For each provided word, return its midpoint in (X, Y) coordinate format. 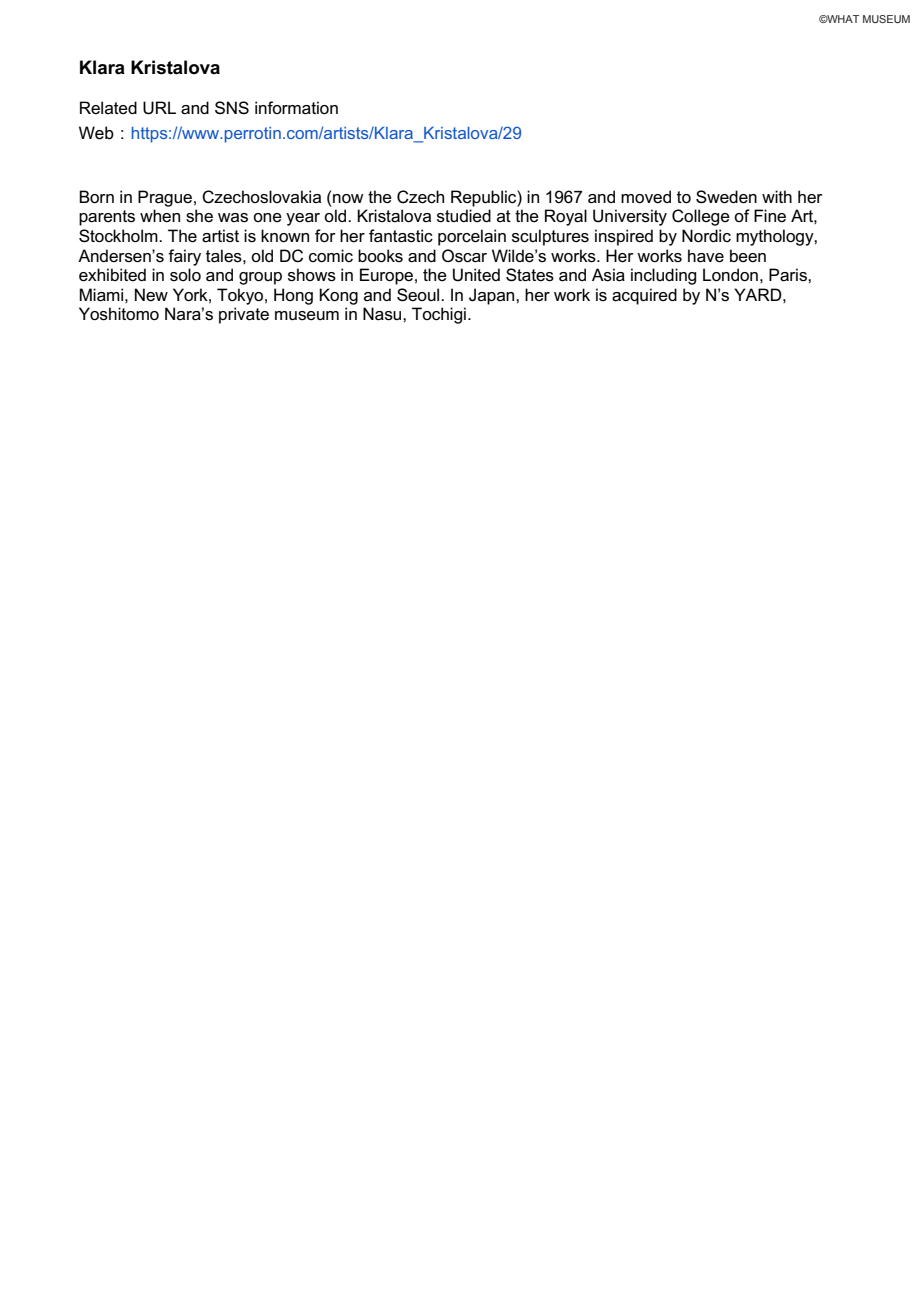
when (160, 215)
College (701, 217)
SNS (232, 108)
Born (96, 197)
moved (646, 197)
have (706, 256)
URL (159, 108)
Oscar (464, 256)
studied (464, 216)
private (244, 315)
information (296, 108)
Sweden (726, 197)
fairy (184, 257)
